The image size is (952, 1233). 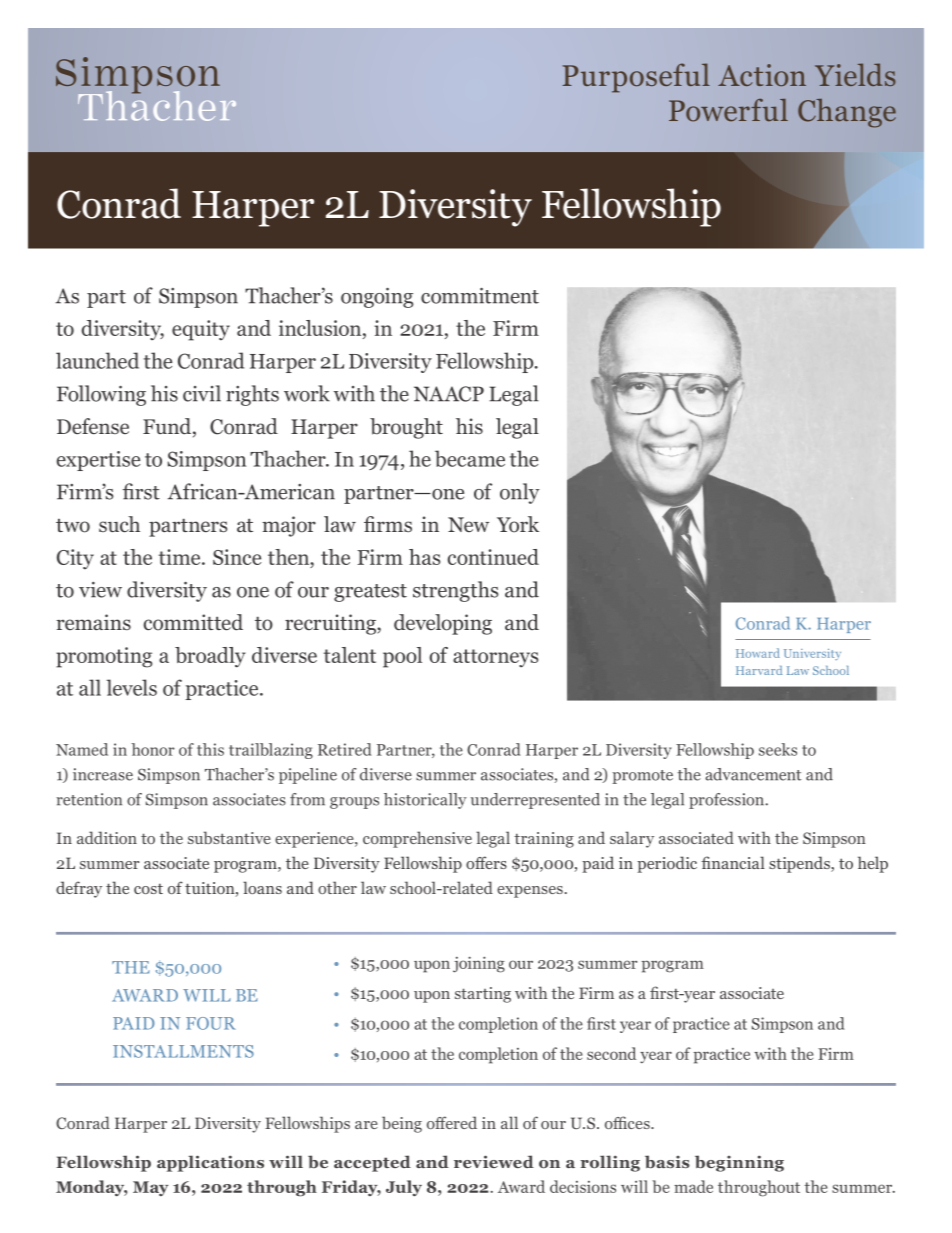 What do you see at coordinates (483, 995) in the screenshot?
I see `starting` at bounding box center [483, 995].
